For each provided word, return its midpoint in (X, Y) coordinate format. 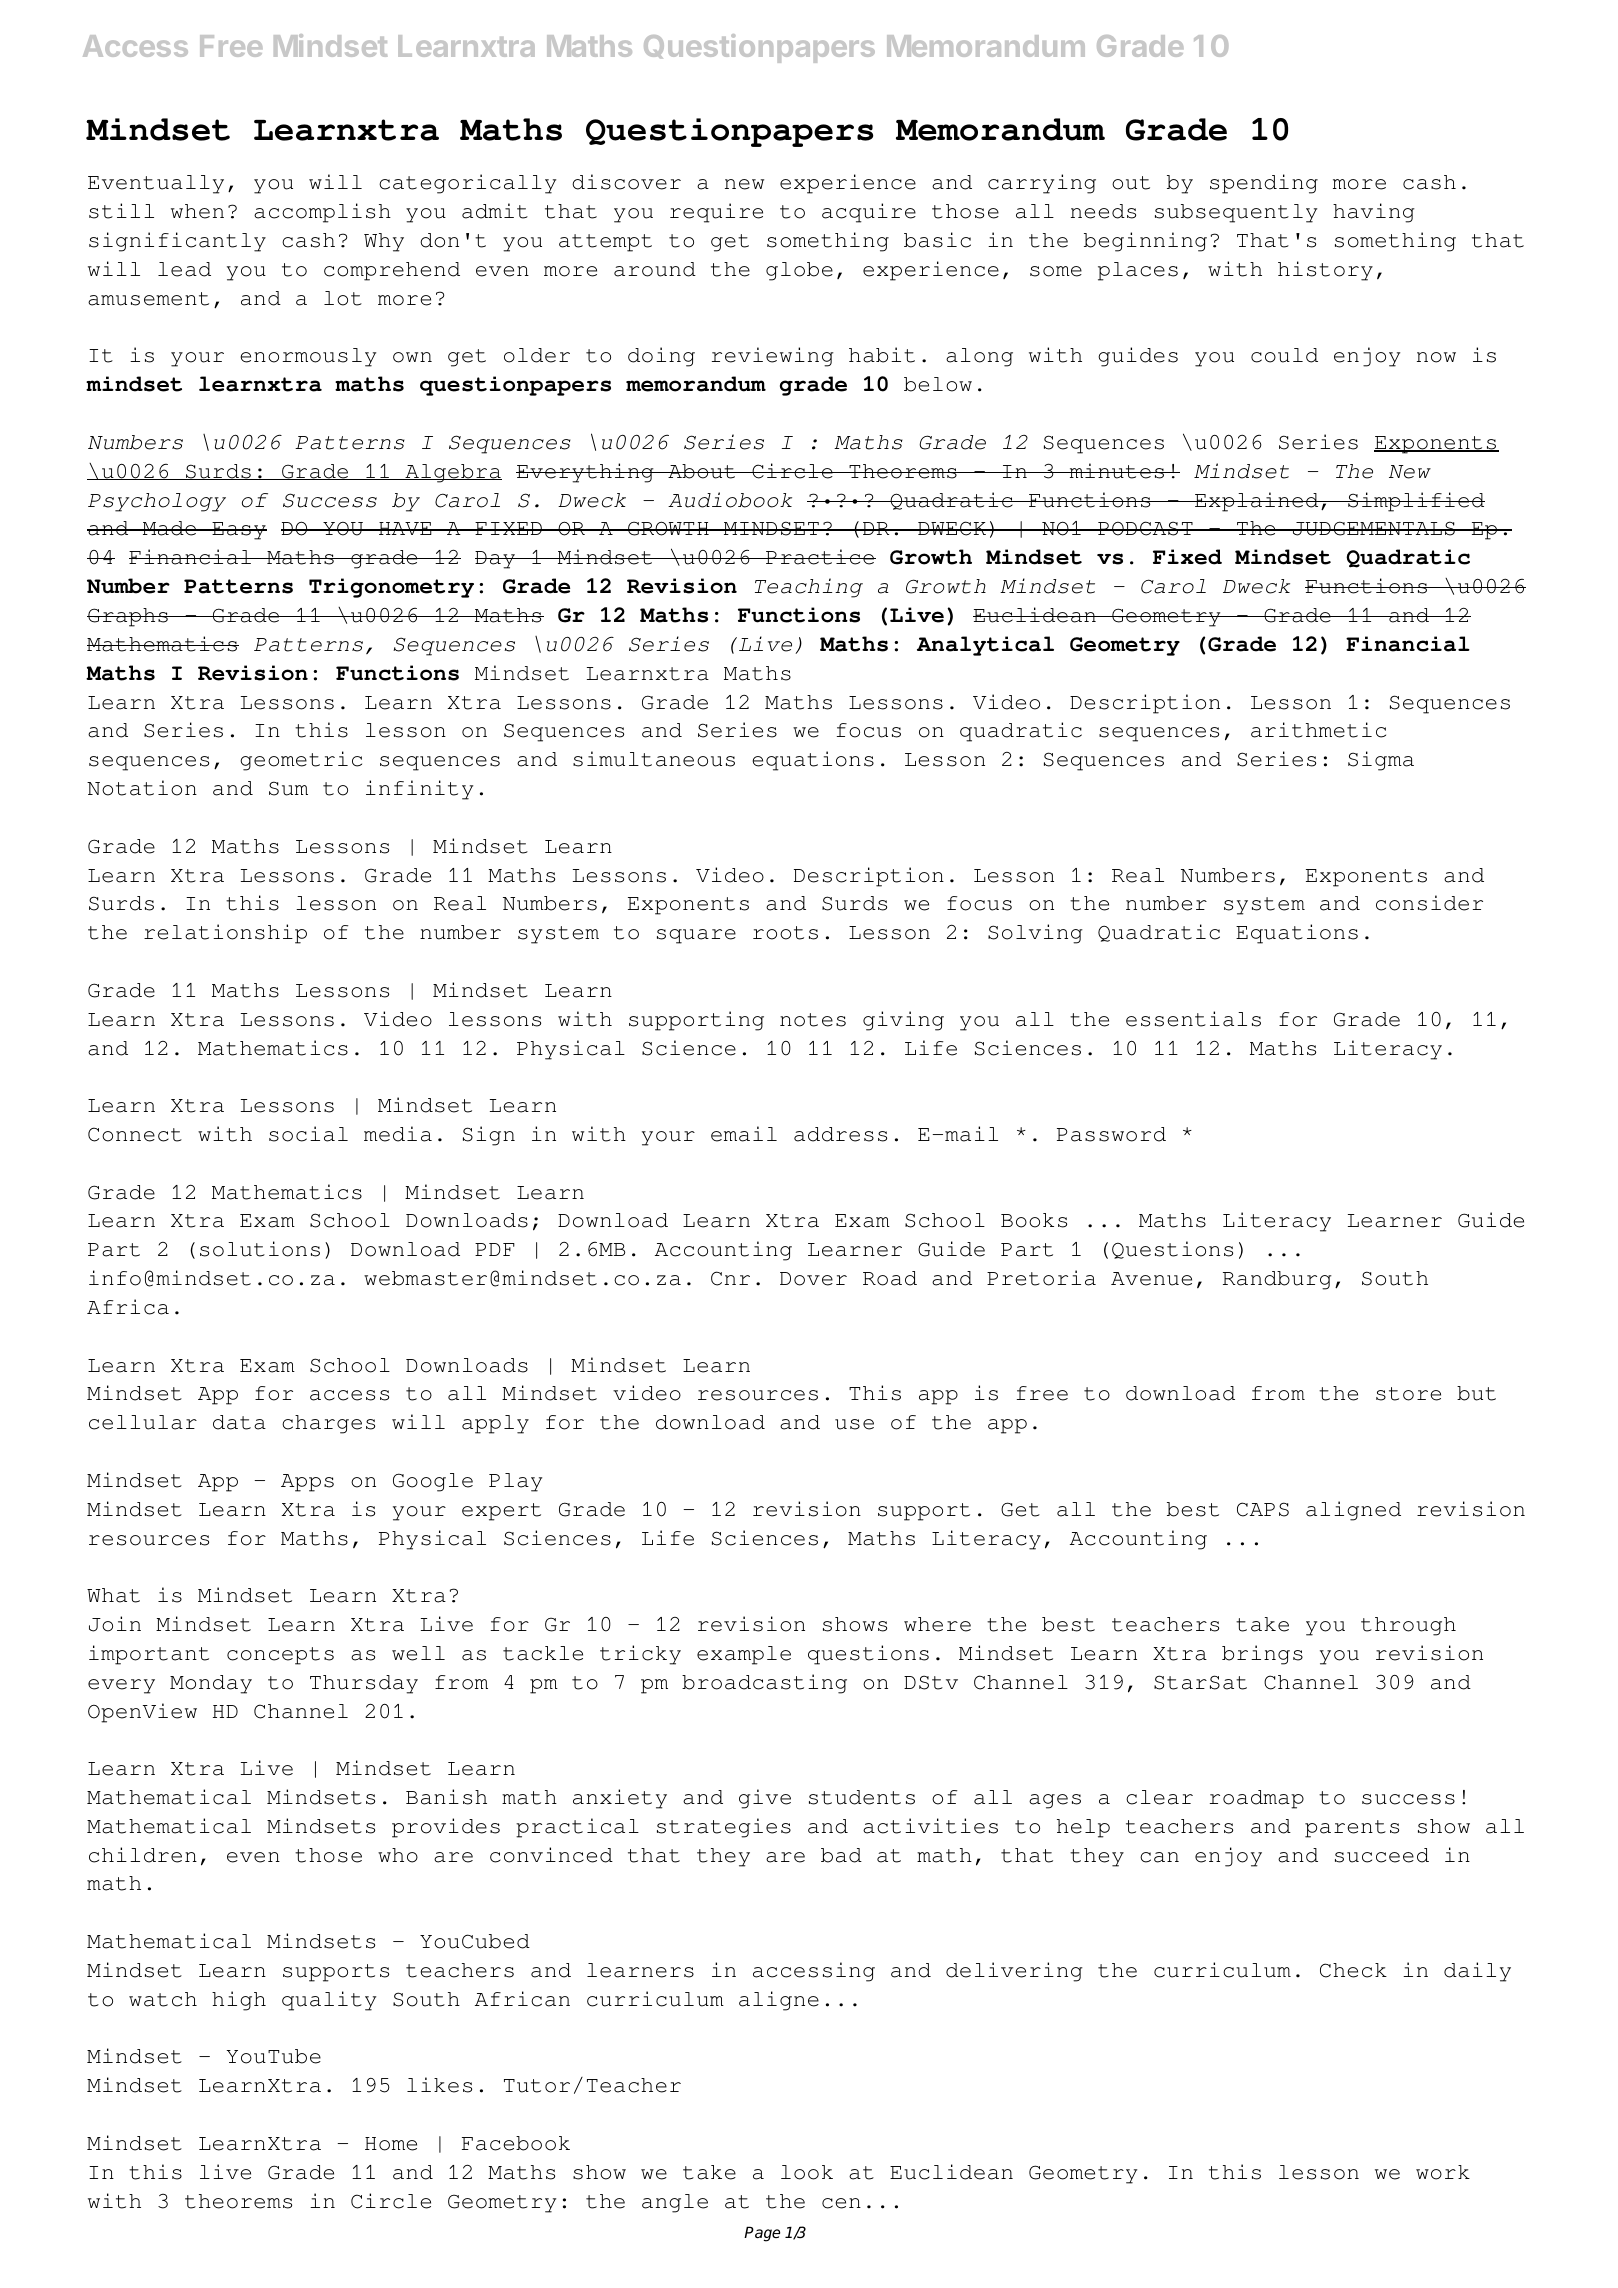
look (807, 2172)
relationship (225, 934)
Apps (307, 1483)
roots (785, 933)
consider (1429, 903)
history (1325, 271)
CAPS (1263, 1509)
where (937, 1624)
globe (799, 271)
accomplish (322, 213)
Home (391, 2144)
